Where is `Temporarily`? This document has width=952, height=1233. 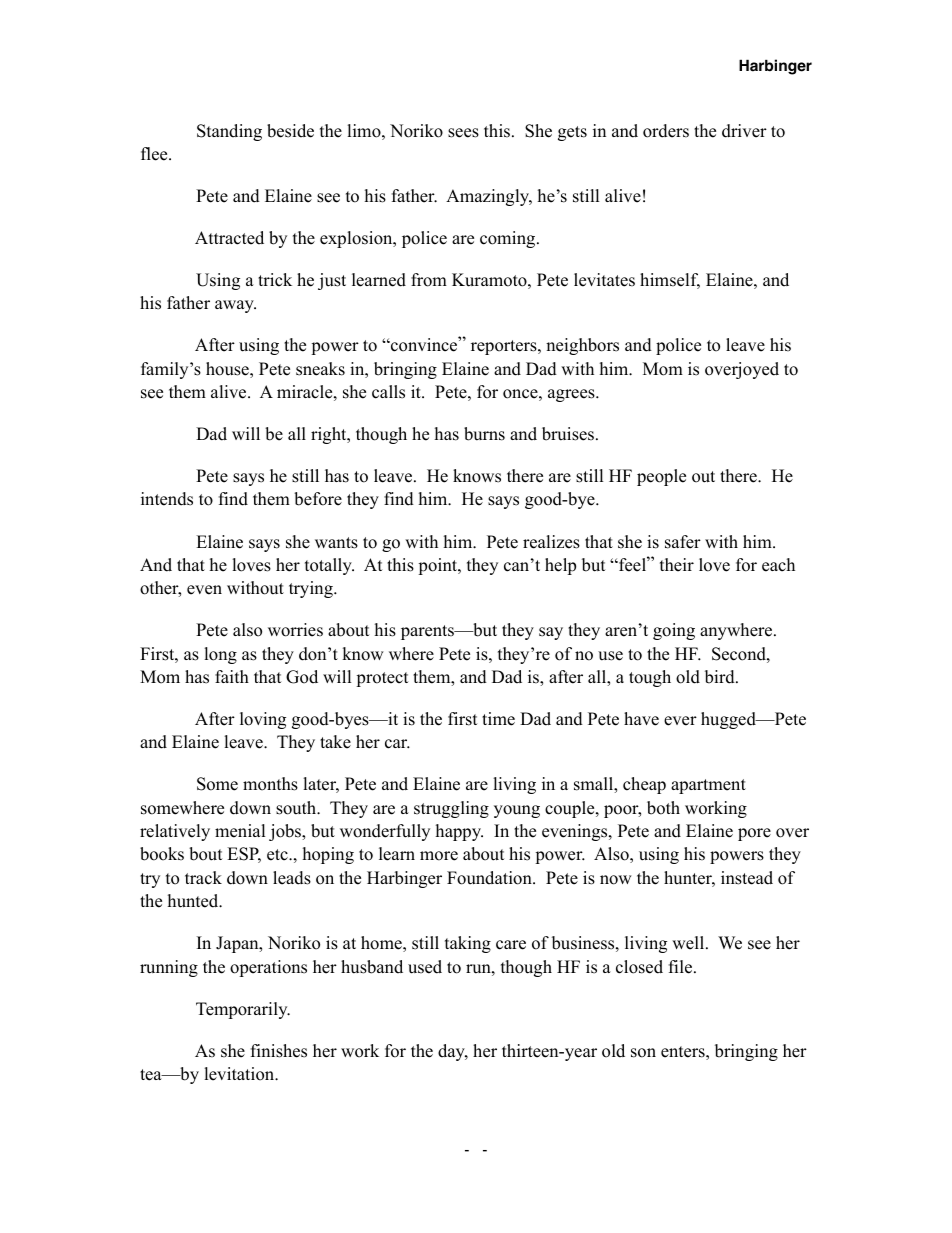
Temporarily is located at coordinates (243, 1010).
